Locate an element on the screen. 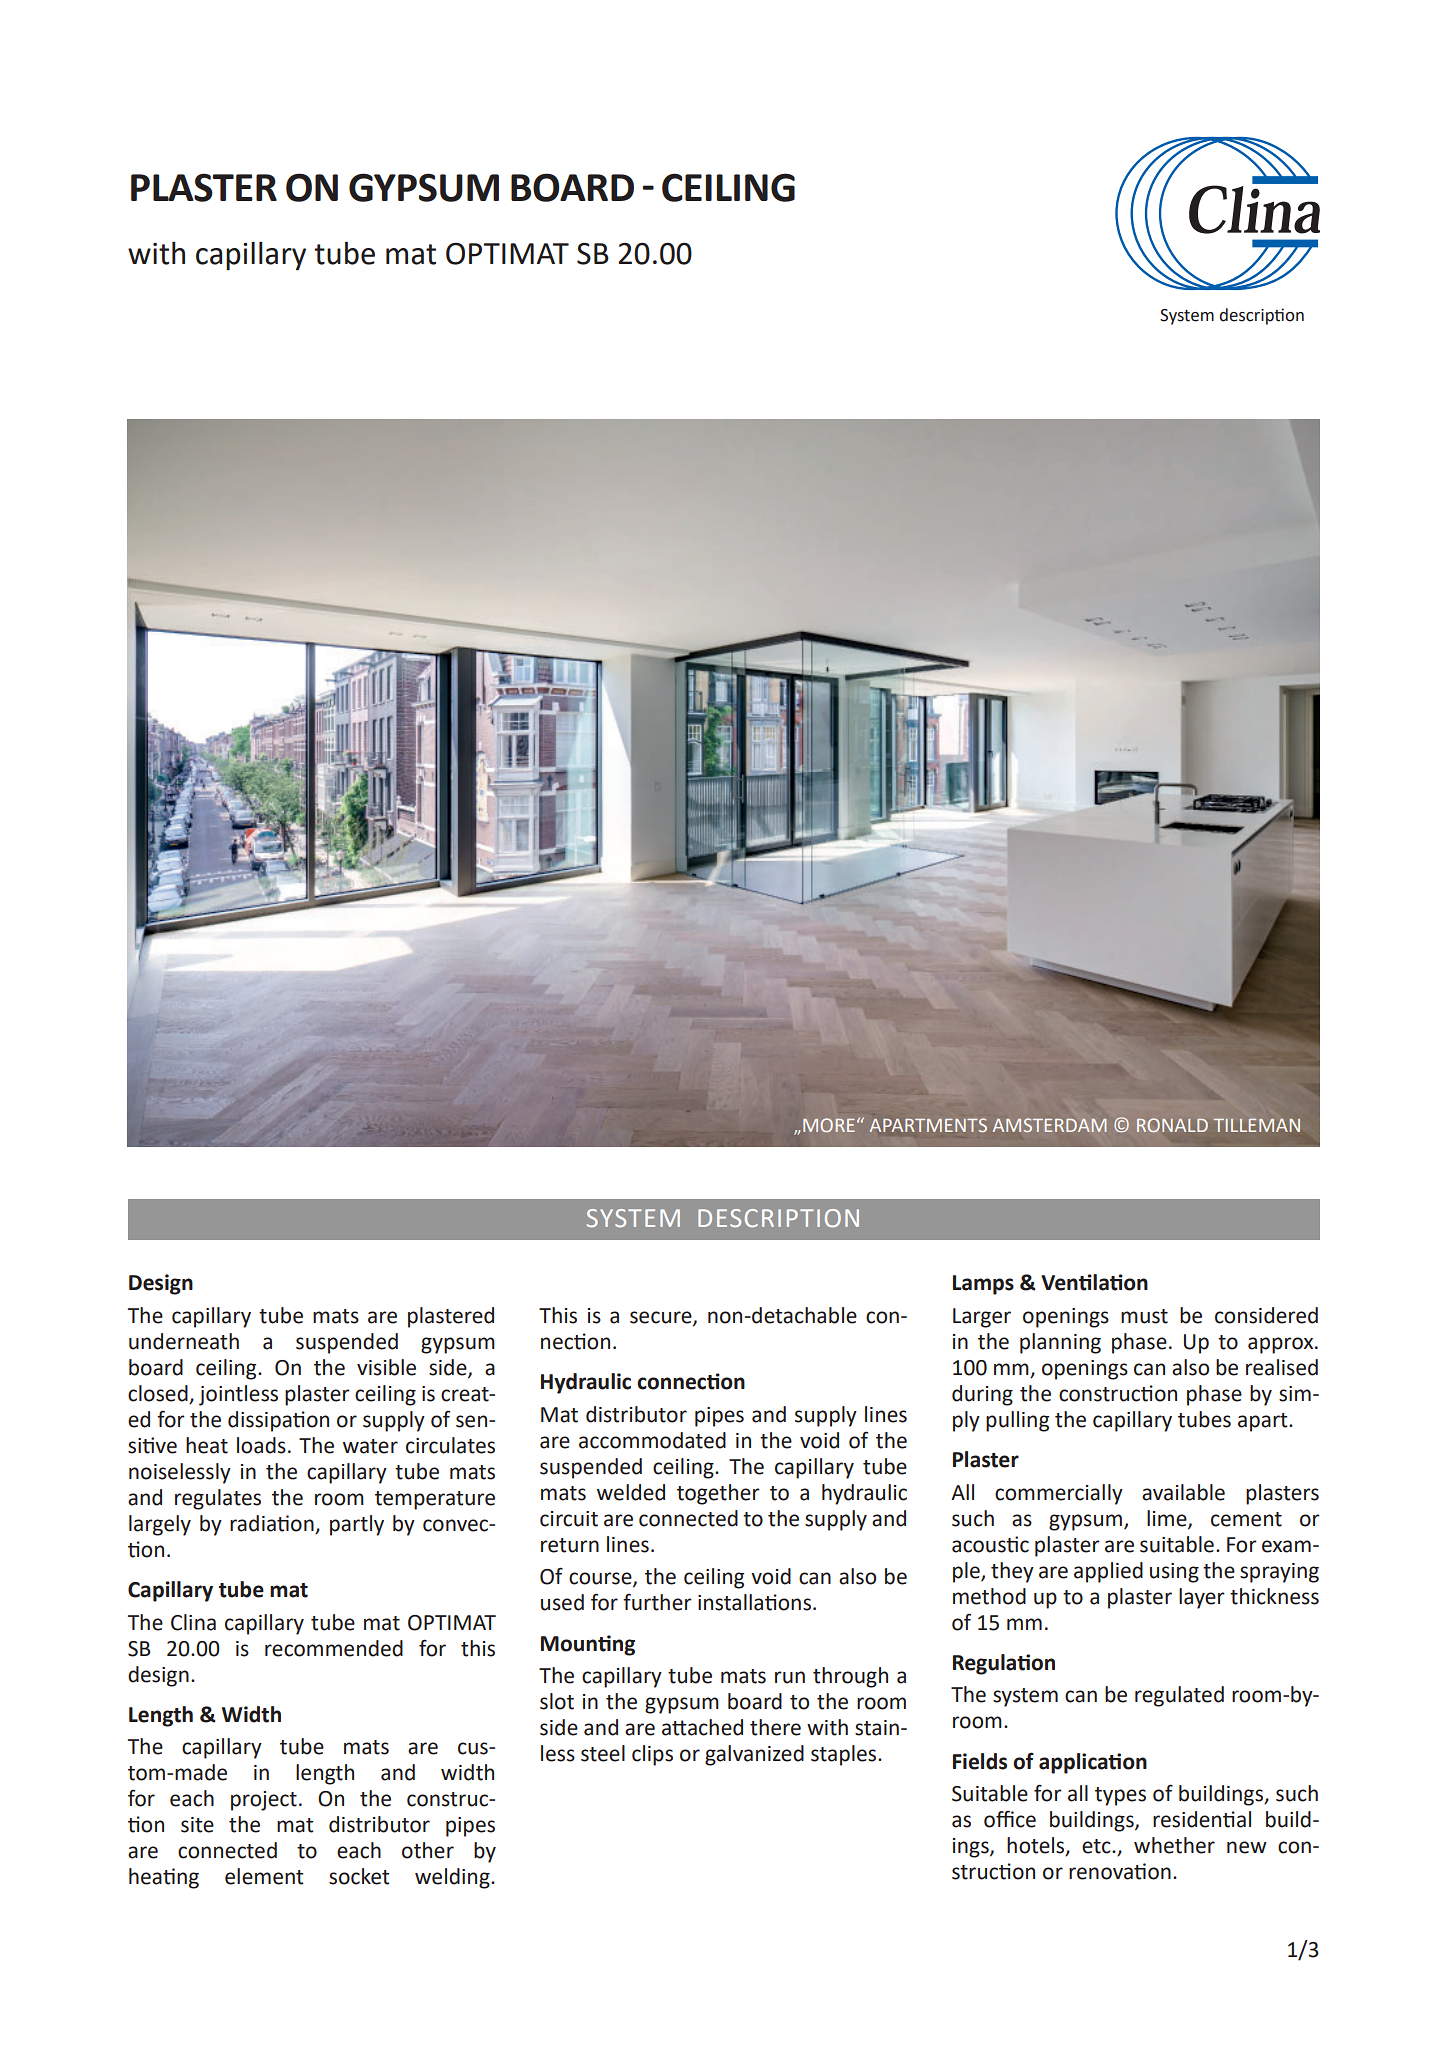  RONALD is located at coordinates (1172, 1125).
